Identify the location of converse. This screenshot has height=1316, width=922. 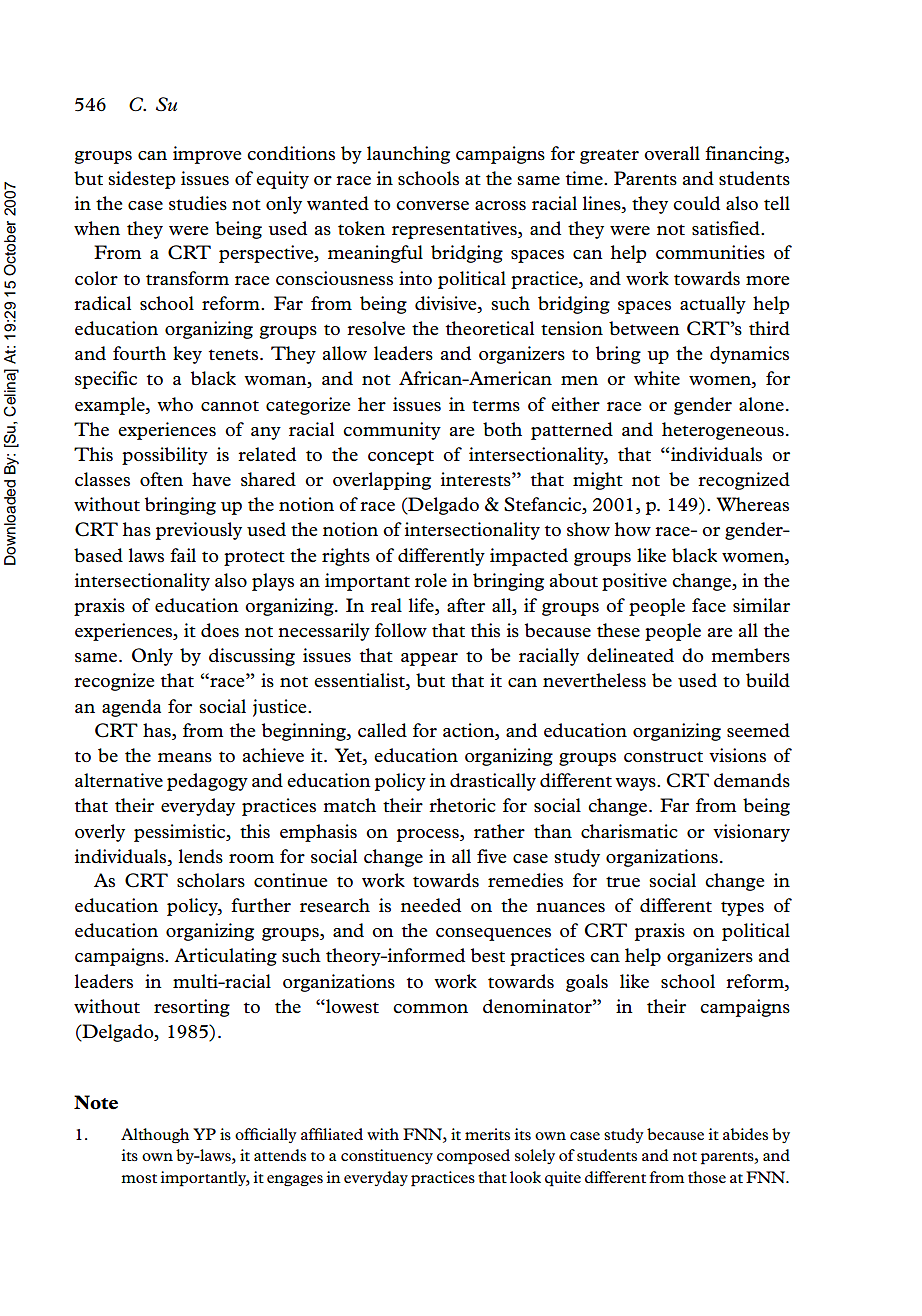
(432, 205).
